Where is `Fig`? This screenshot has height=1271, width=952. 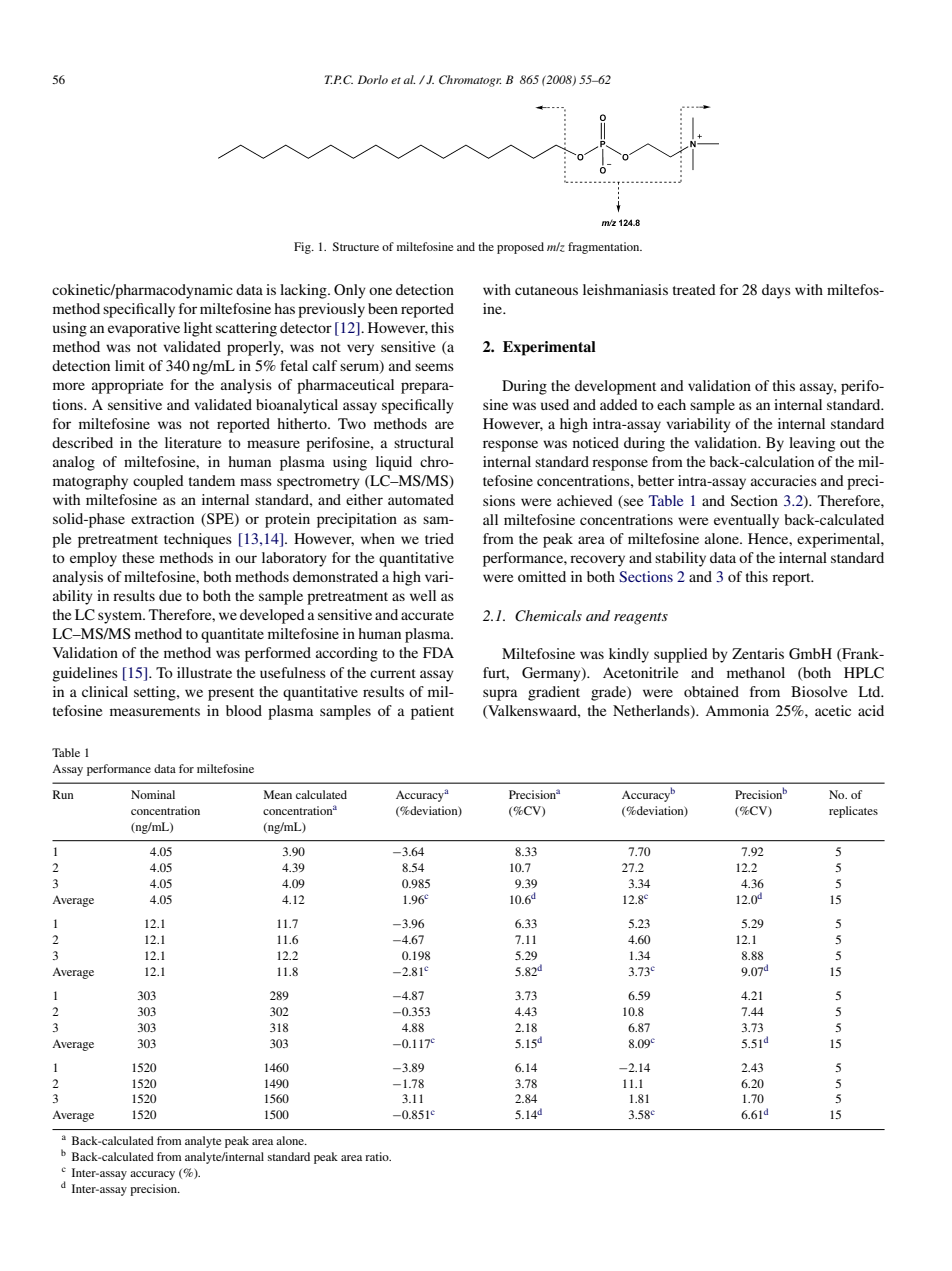 Fig is located at coordinates (303, 248).
